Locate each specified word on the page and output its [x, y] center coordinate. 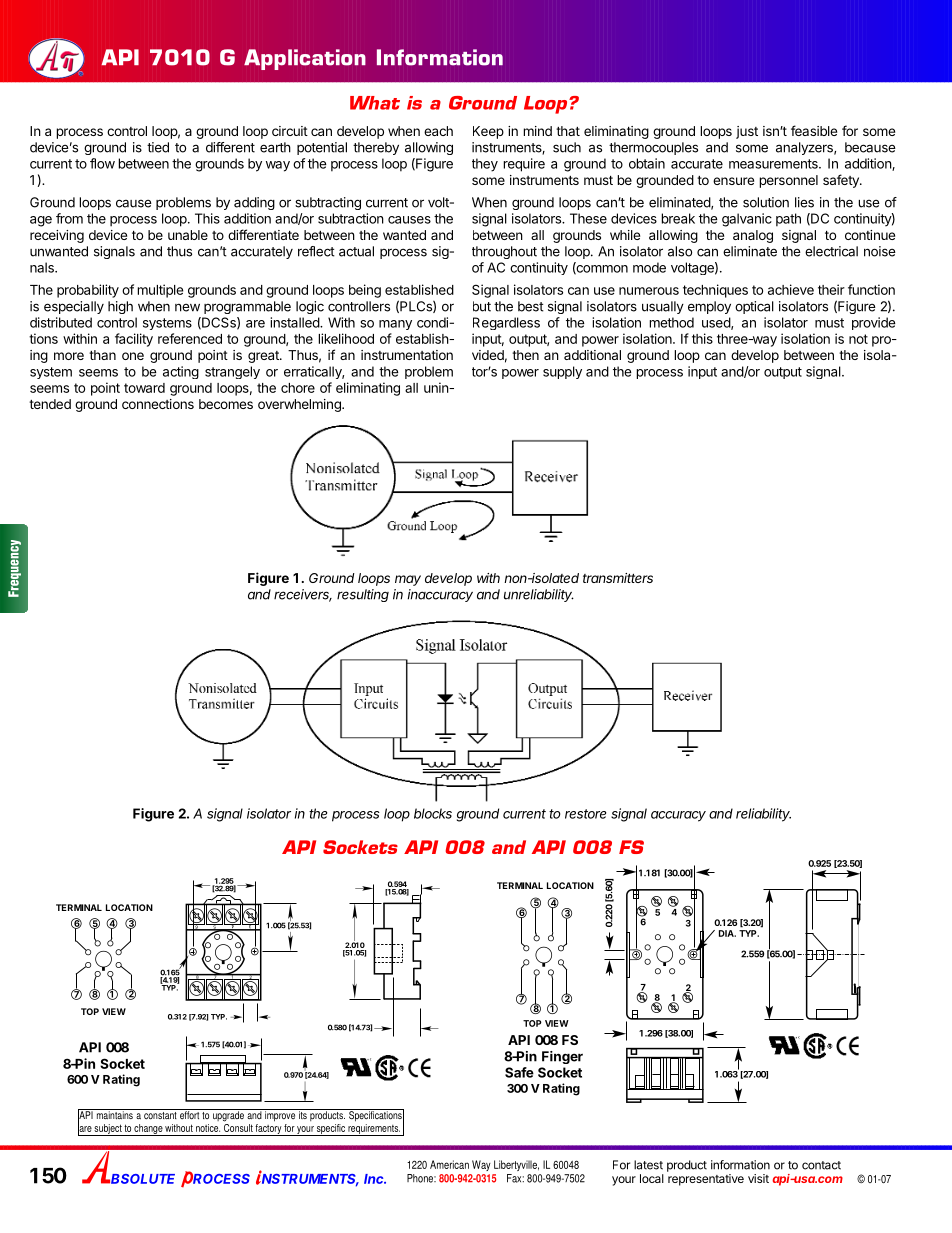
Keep [488, 132]
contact [821, 1165]
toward [144, 388]
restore [585, 814]
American [449, 1164]
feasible [814, 130]
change [148, 1130]
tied [158, 147]
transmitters [618, 578]
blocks [433, 813]
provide [874, 323]
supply [562, 372]
